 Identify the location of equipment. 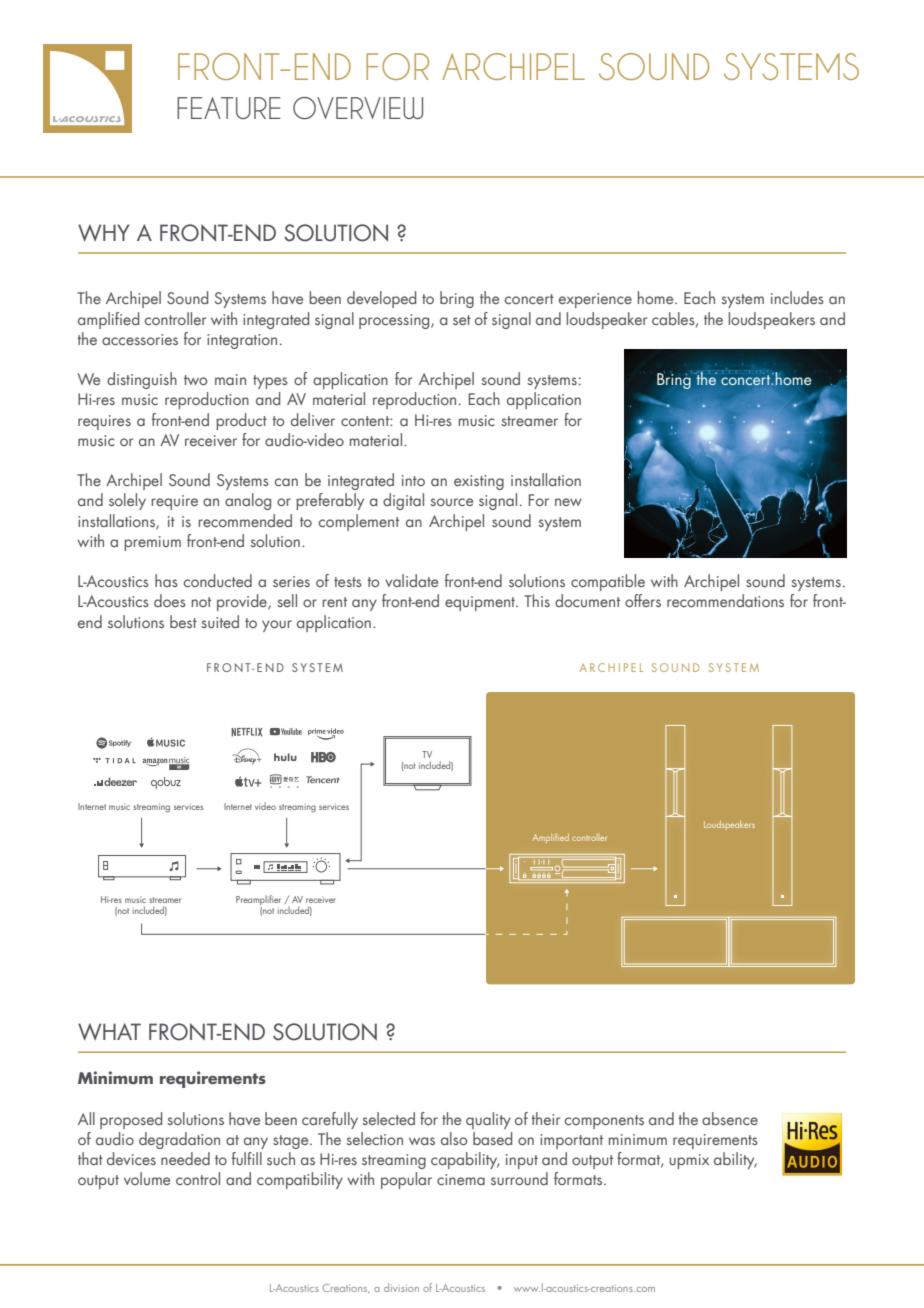
(481, 603).
